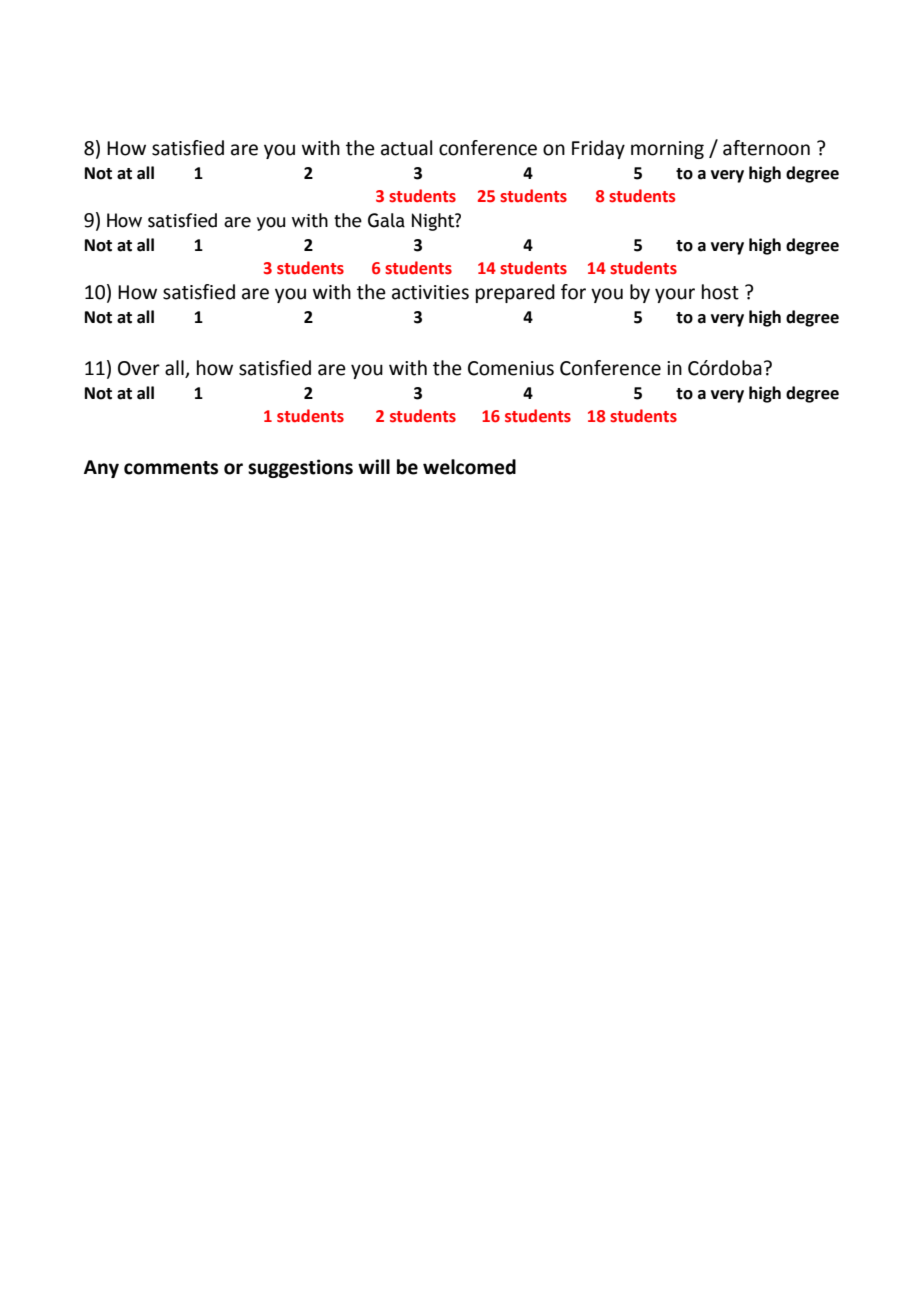 The image size is (924, 1308). Describe the element at coordinates (139, 368) in the page. I see `Over` at that location.
